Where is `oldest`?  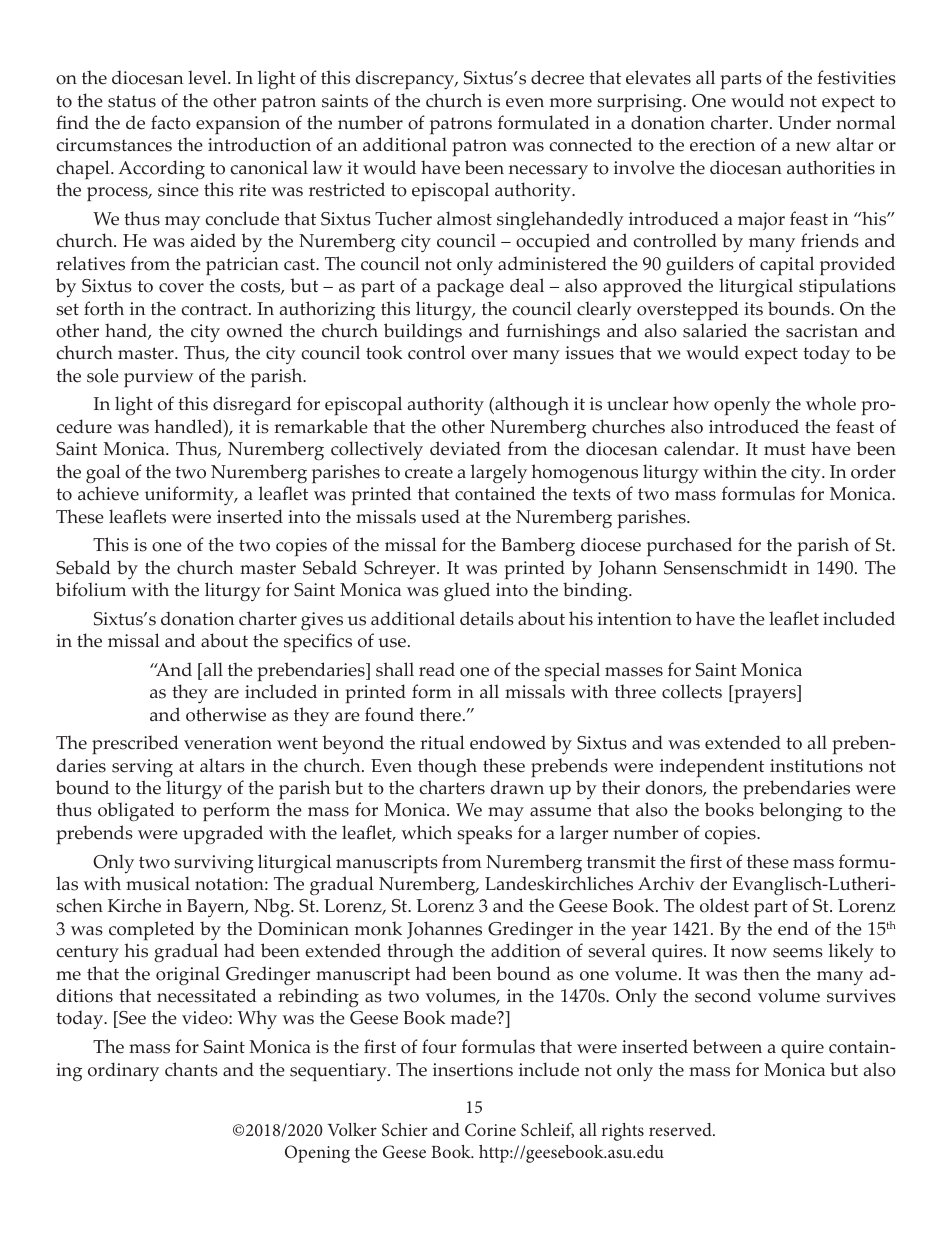 oldest is located at coordinates (724, 905).
